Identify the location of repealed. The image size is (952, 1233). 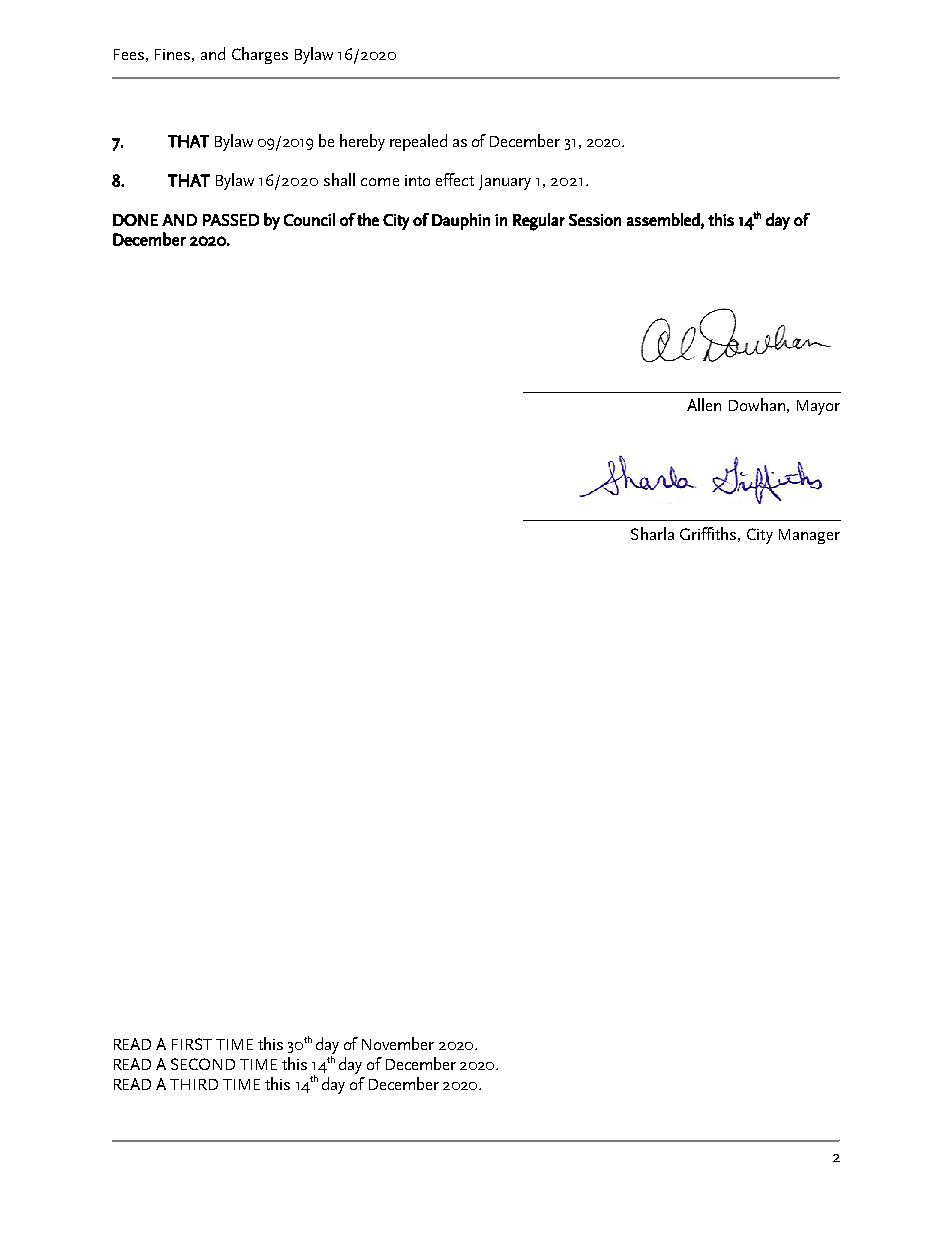
(418, 142).
